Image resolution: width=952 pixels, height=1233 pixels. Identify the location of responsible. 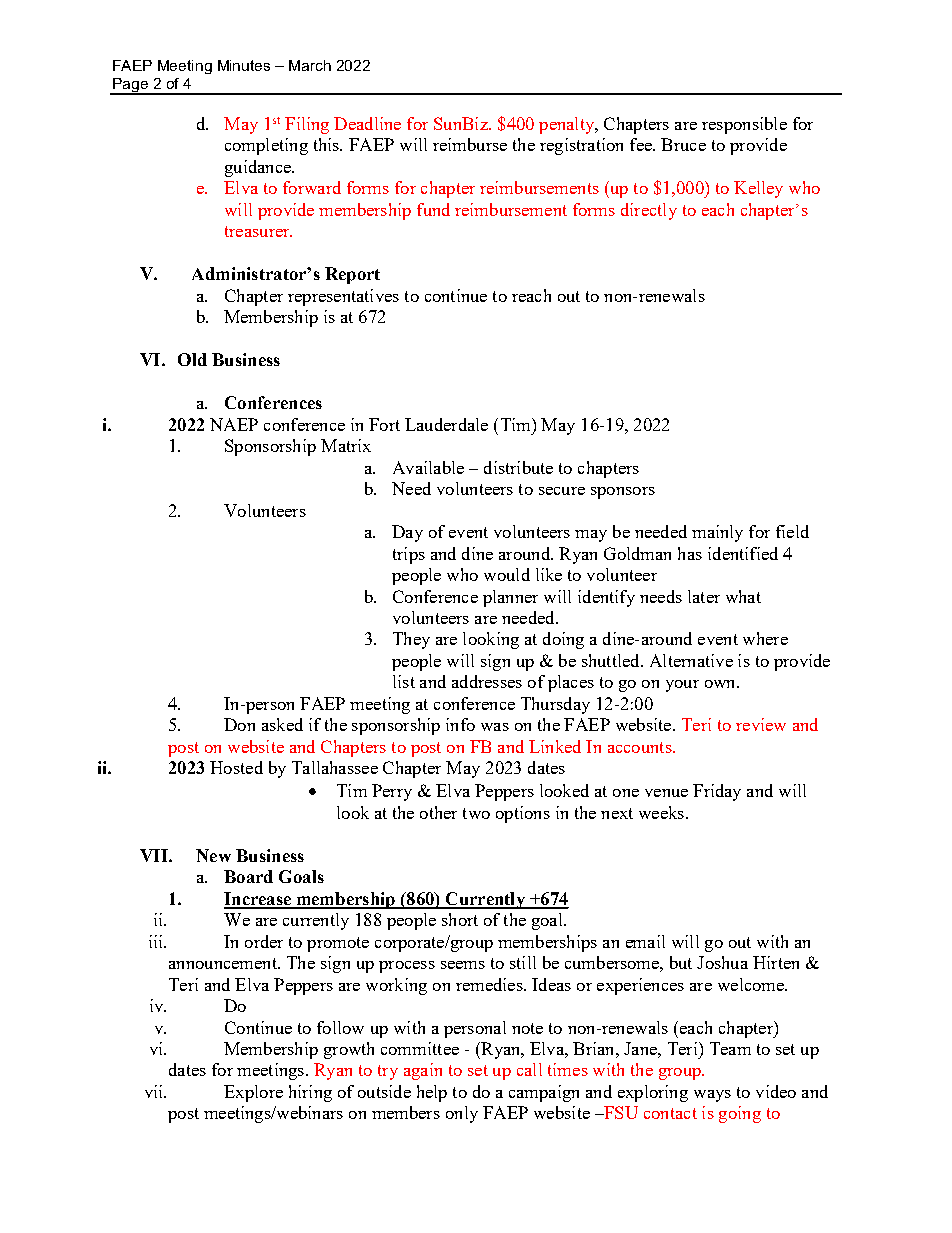
(744, 125).
